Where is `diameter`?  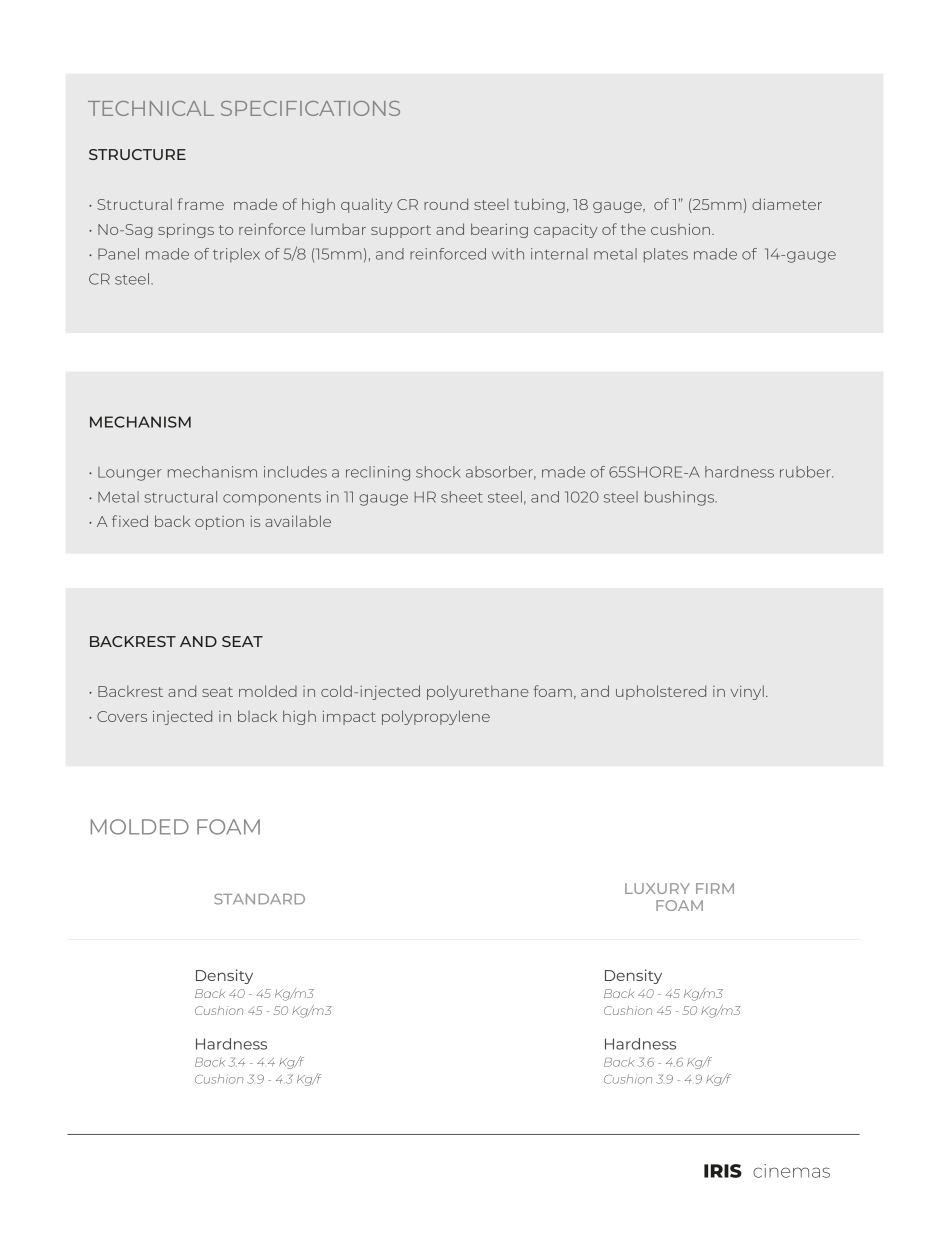 diameter is located at coordinates (787, 204).
